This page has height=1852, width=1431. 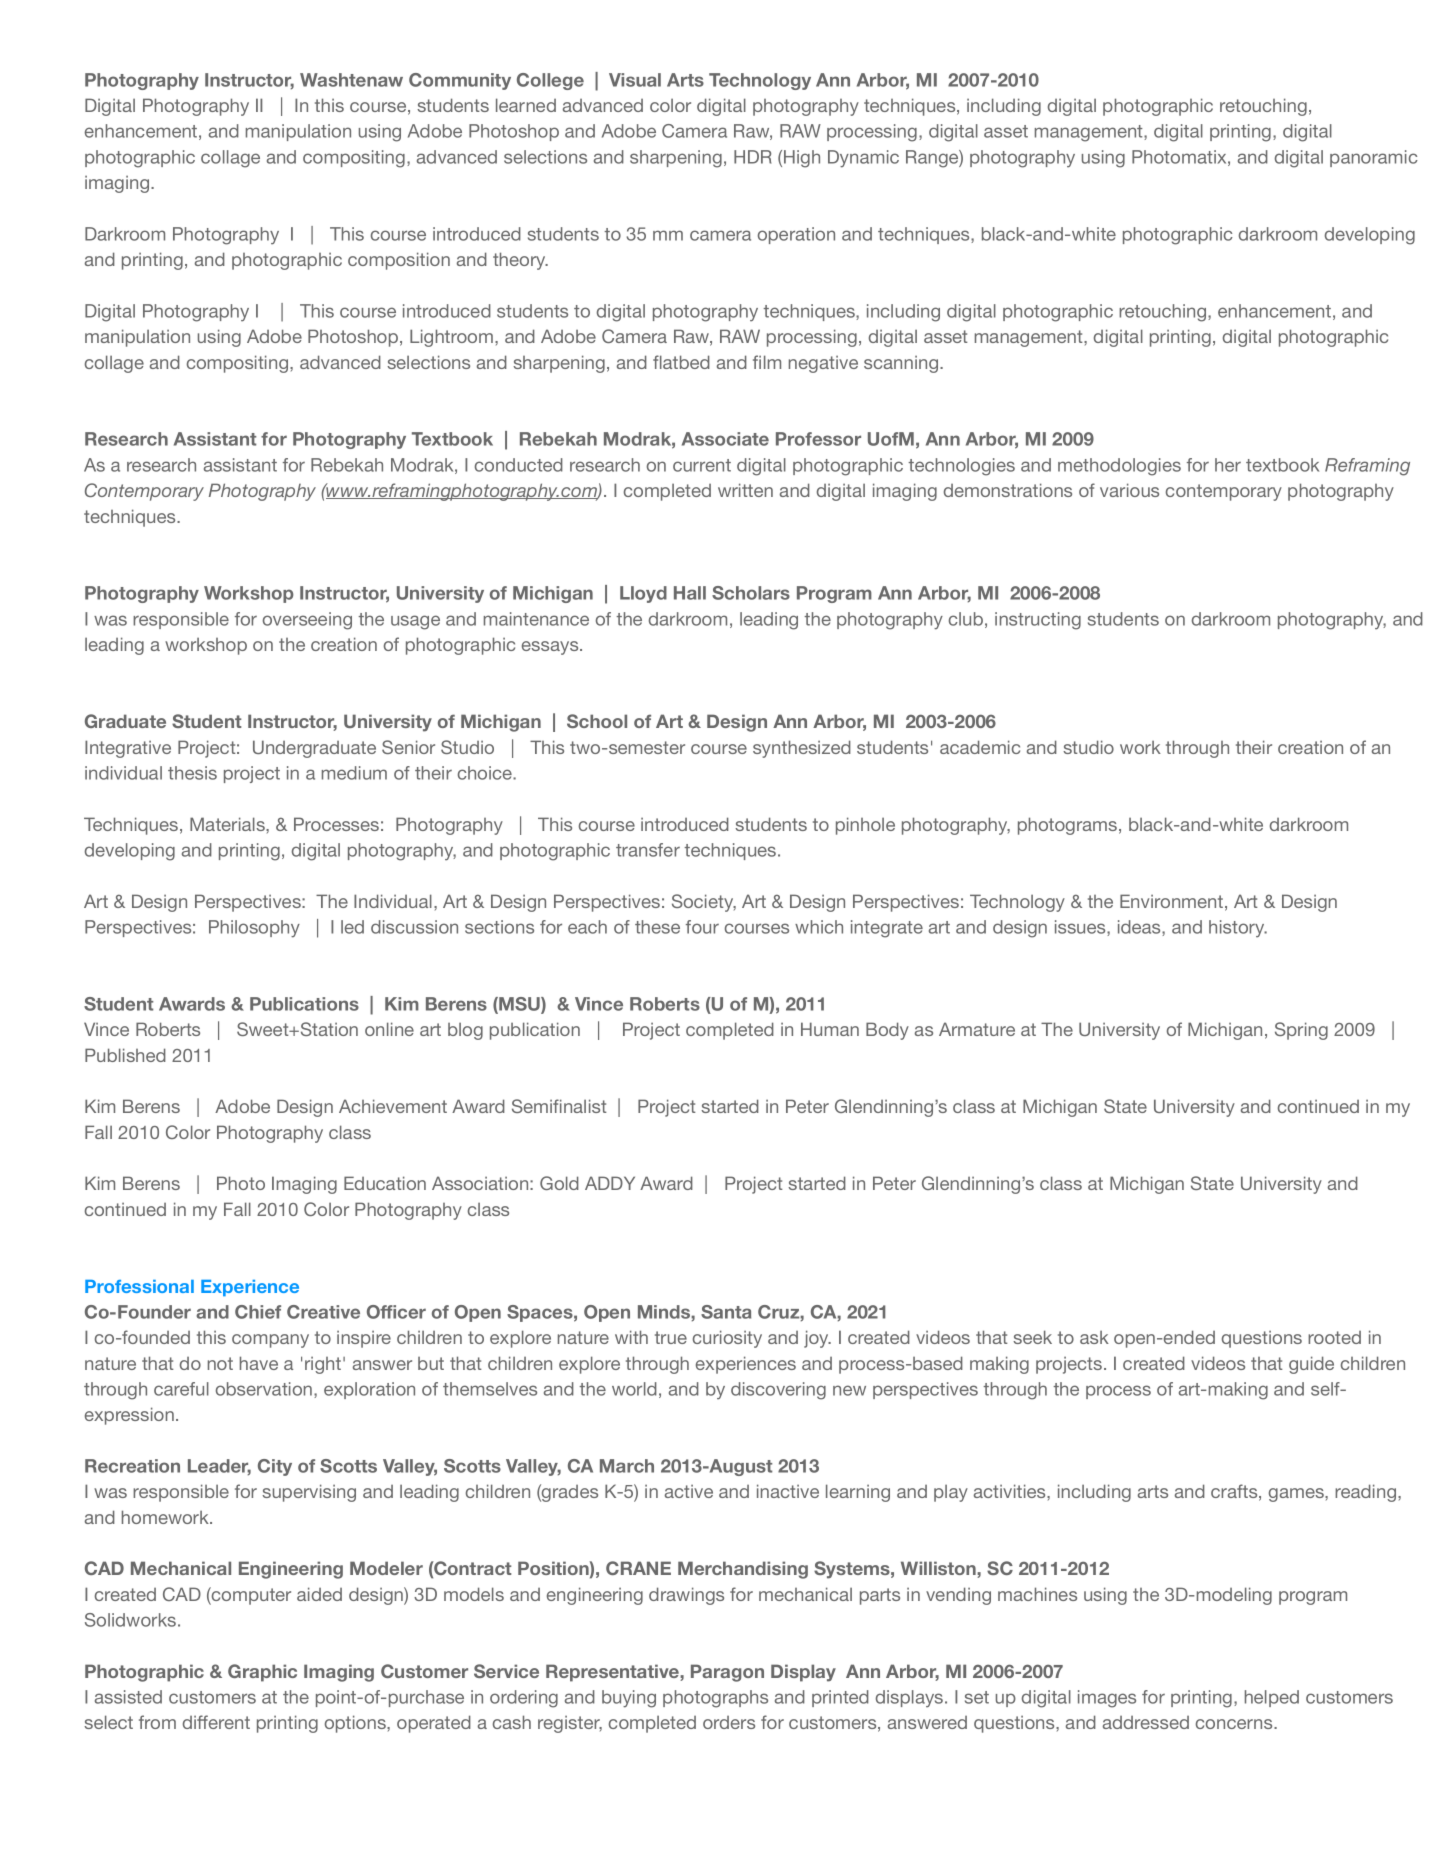 I want to click on panoramic, so click(x=1374, y=158).
